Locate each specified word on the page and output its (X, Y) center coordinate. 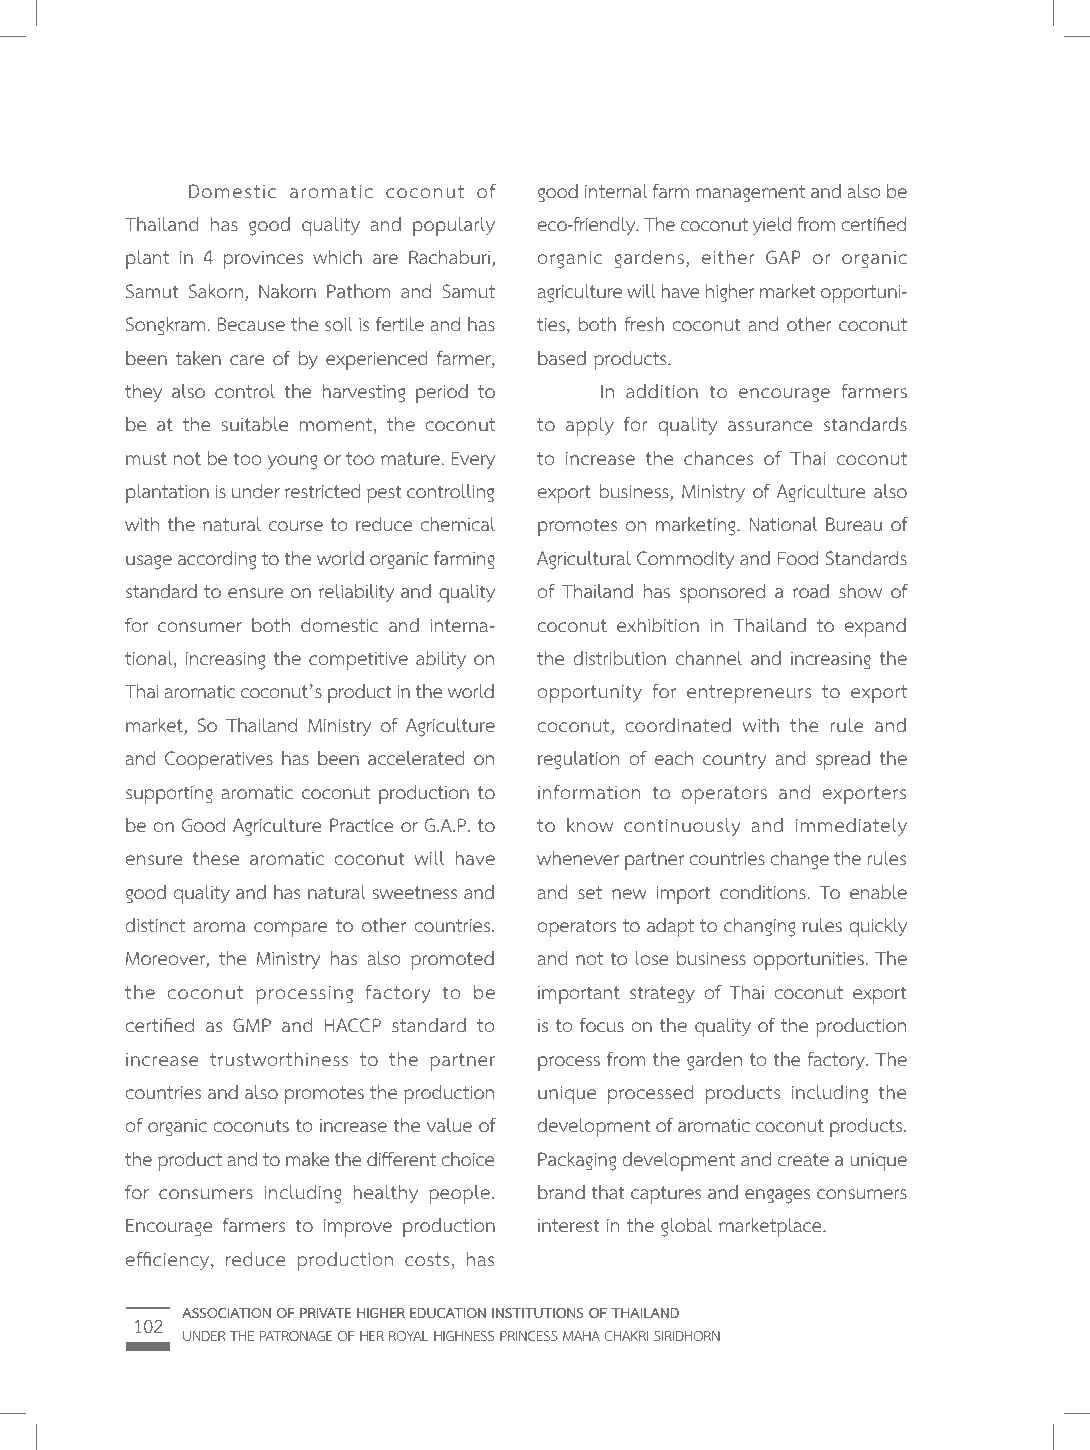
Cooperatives (219, 760)
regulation (578, 760)
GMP (252, 1025)
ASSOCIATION (226, 1313)
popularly (454, 226)
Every (473, 460)
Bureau (854, 524)
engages (777, 1196)
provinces (263, 260)
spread (843, 760)
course (296, 526)
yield (772, 226)
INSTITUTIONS (538, 1313)
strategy (662, 995)
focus (602, 1025)
